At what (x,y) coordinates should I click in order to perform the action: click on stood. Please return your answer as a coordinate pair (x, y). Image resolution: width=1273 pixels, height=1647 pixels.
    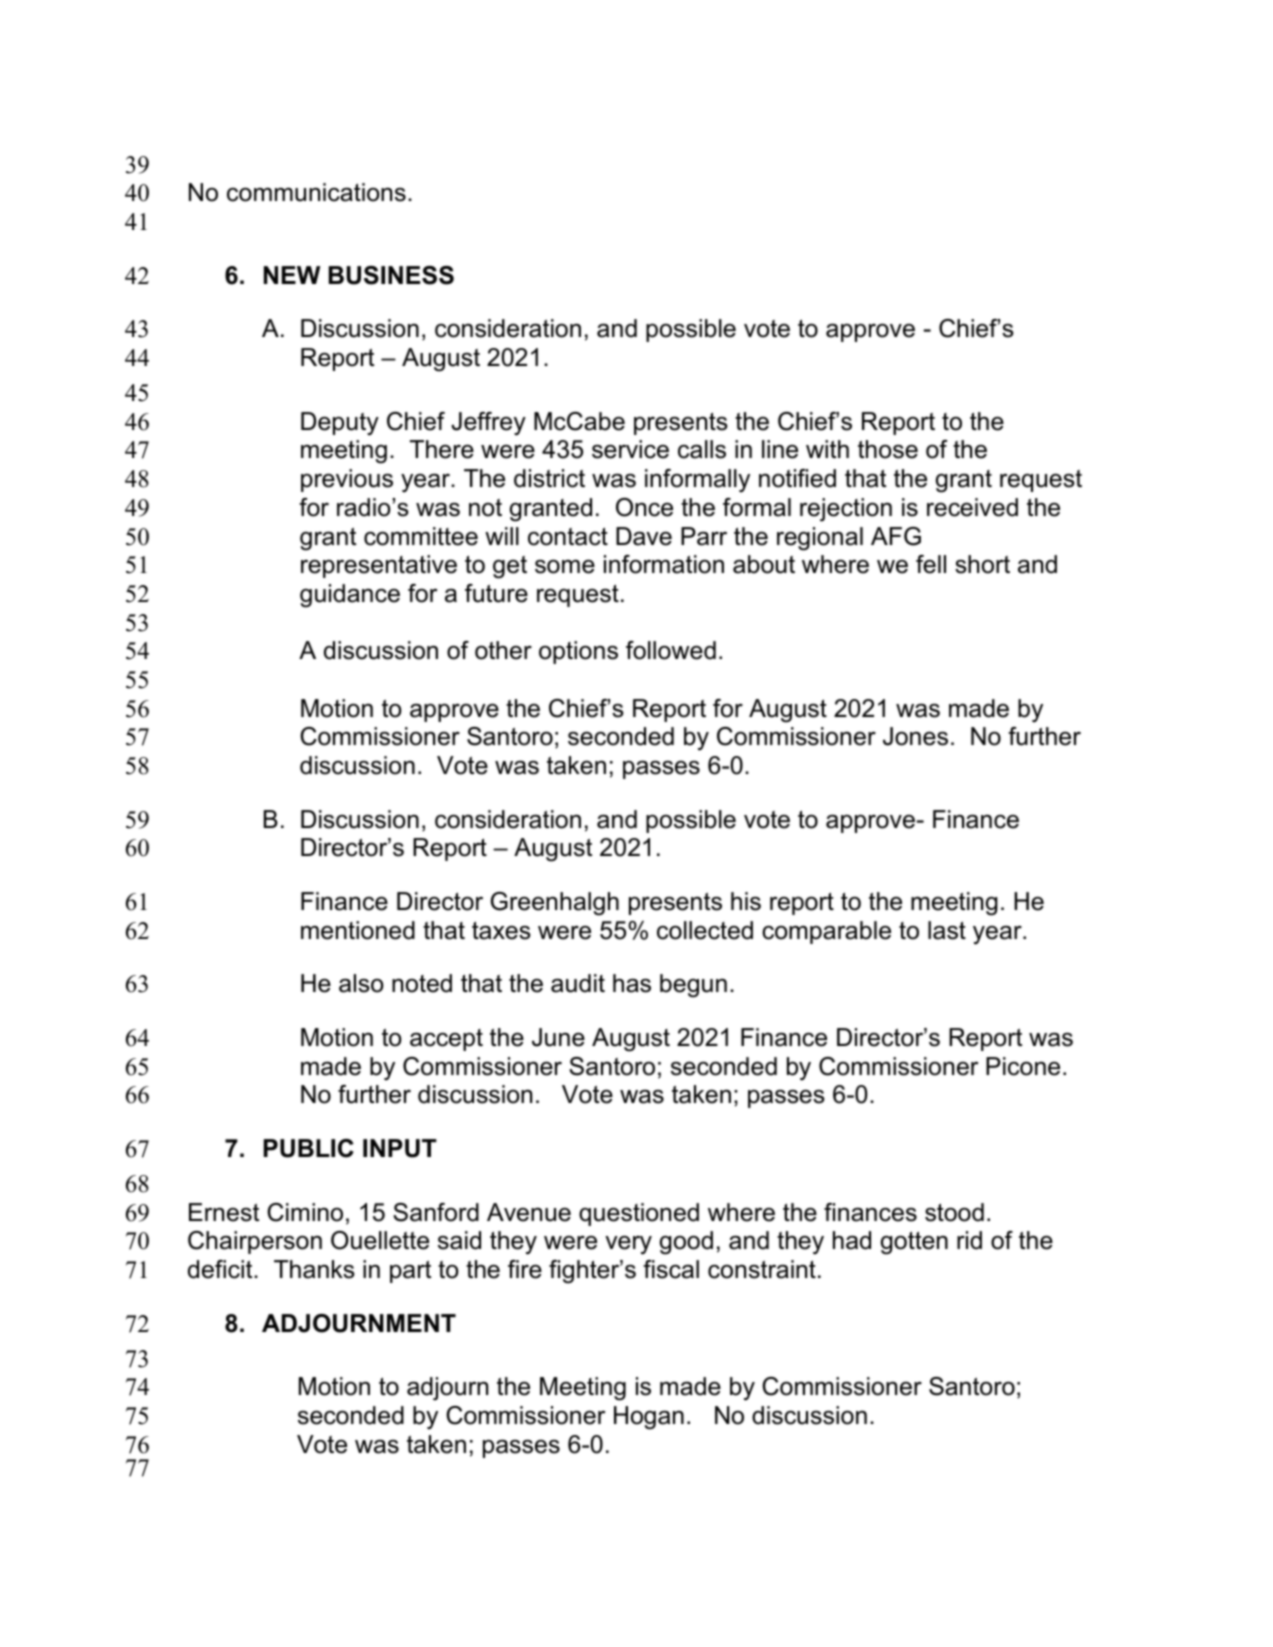
    Looking at the image, I should click on (954, 1212).
